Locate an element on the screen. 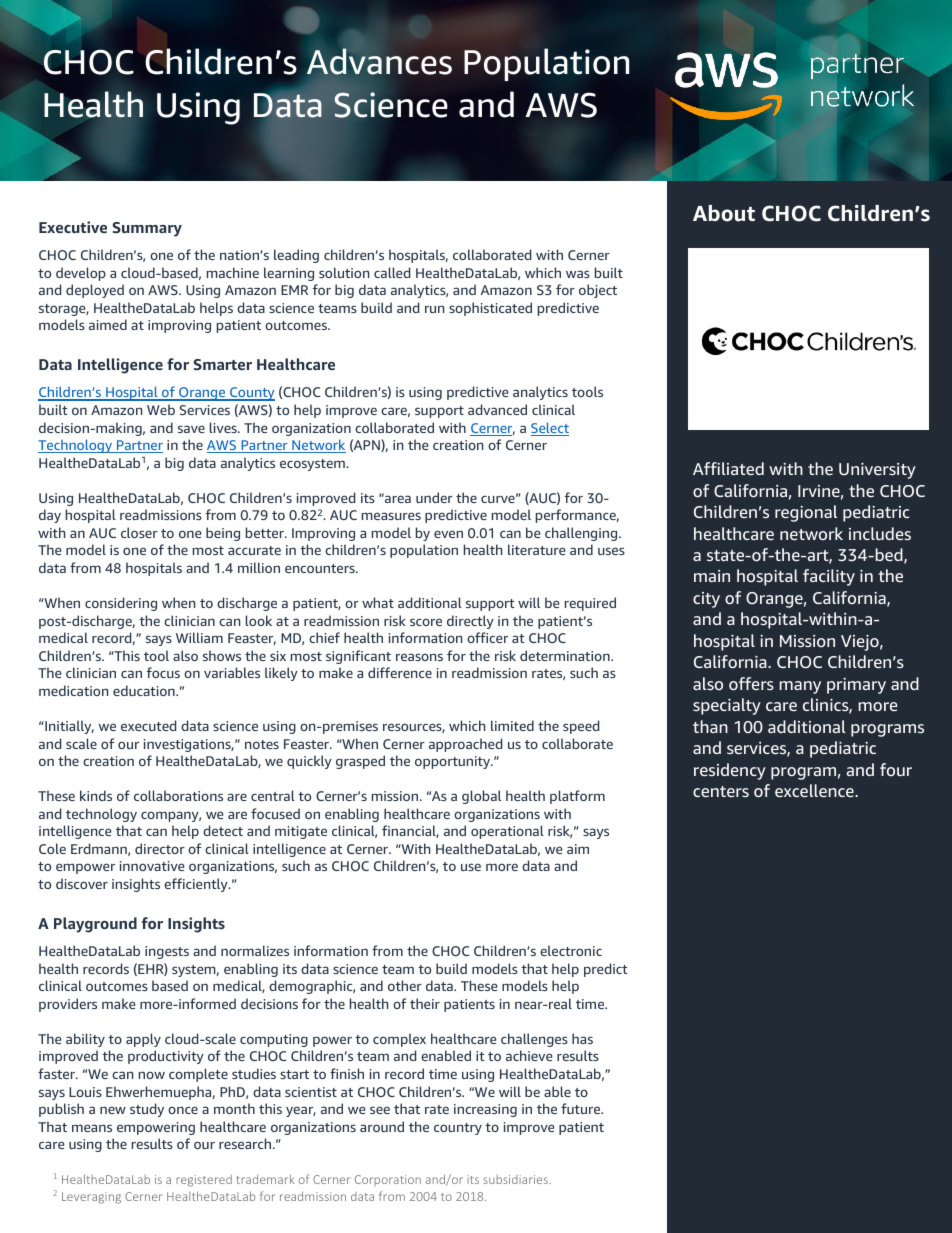 This screenshot has height=1233, width=952. advanced is located at coordinates (497, 409).
